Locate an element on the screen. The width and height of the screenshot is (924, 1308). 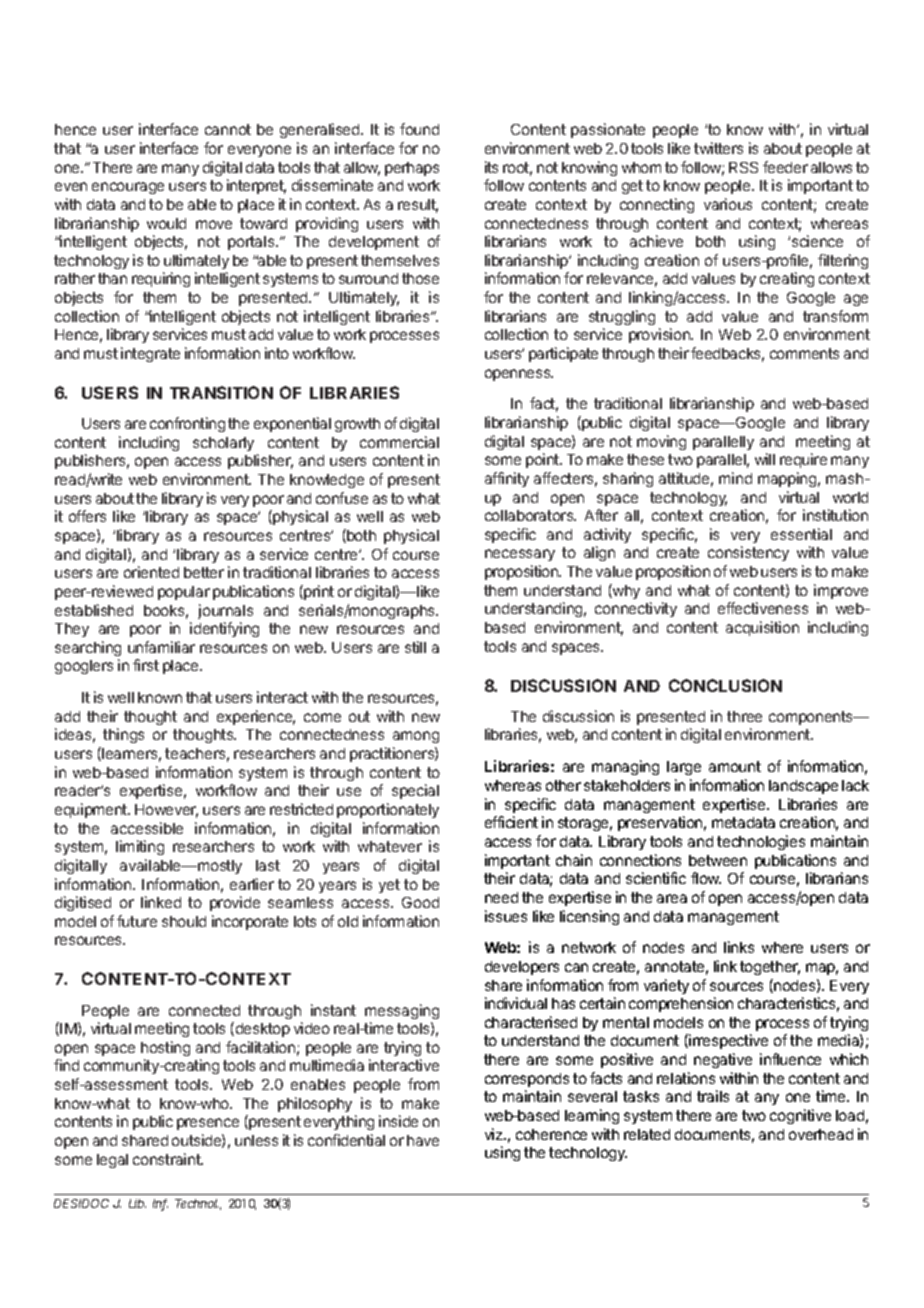
acquisition is located at coordinates (762, 628).
